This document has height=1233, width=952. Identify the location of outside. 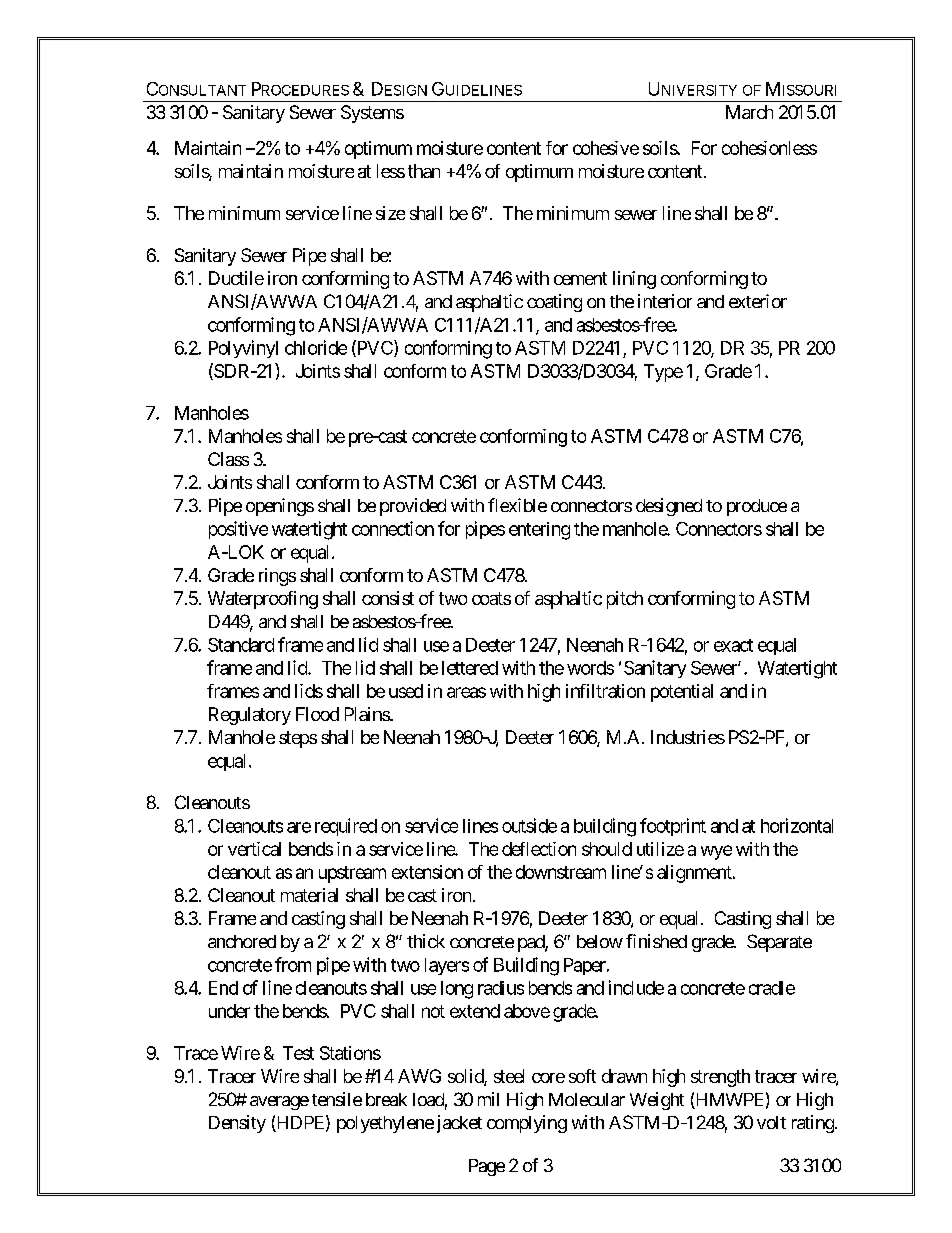
(529, 825).
